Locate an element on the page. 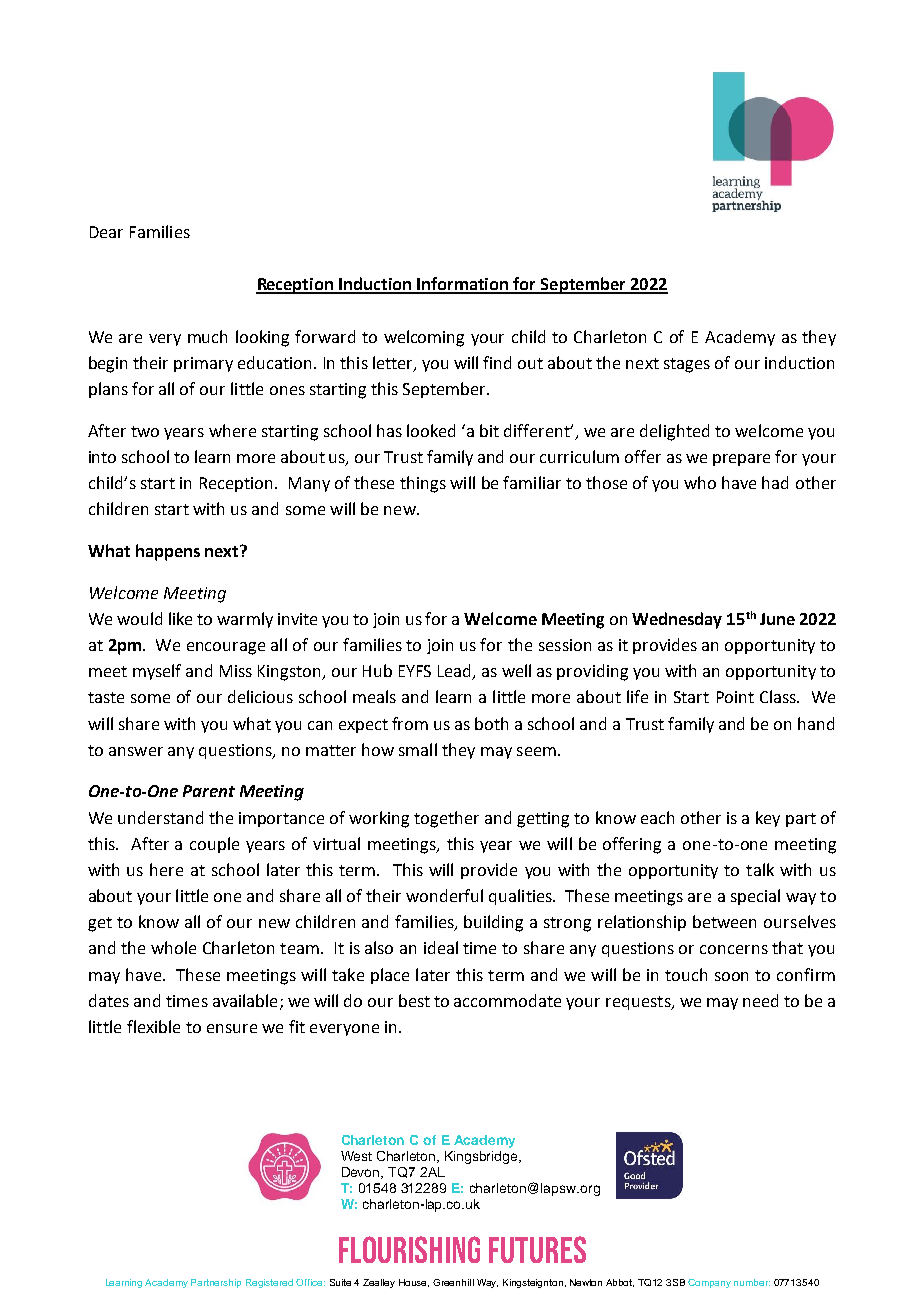 The image size is (924, 1308). Registered is located at coordinates (269, 1283).
